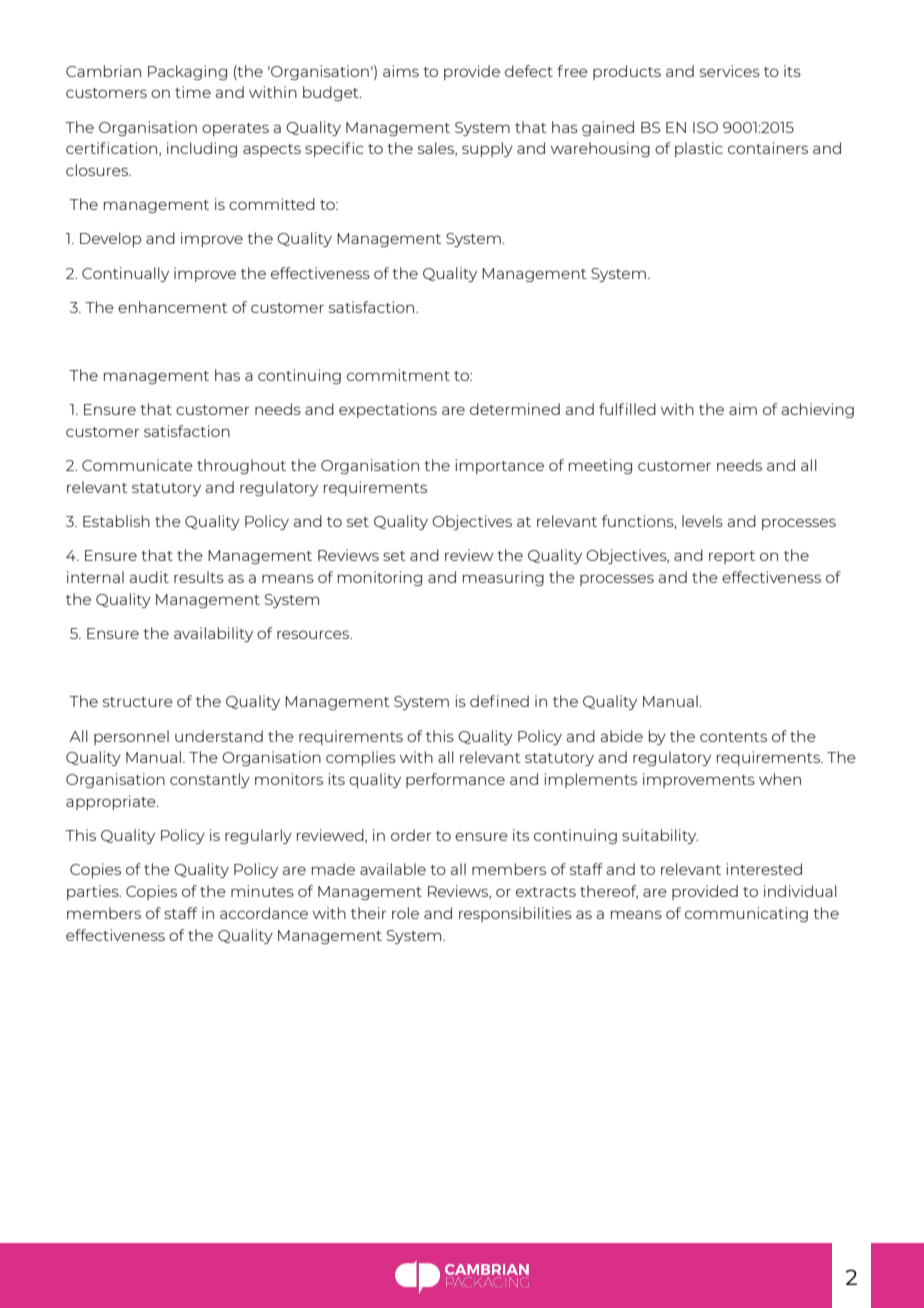 The height and width of the page is (1308, 924). What do you see at coordinates (818, 410) in the page?
I see `achieving` at bounding box center [818, 410].
